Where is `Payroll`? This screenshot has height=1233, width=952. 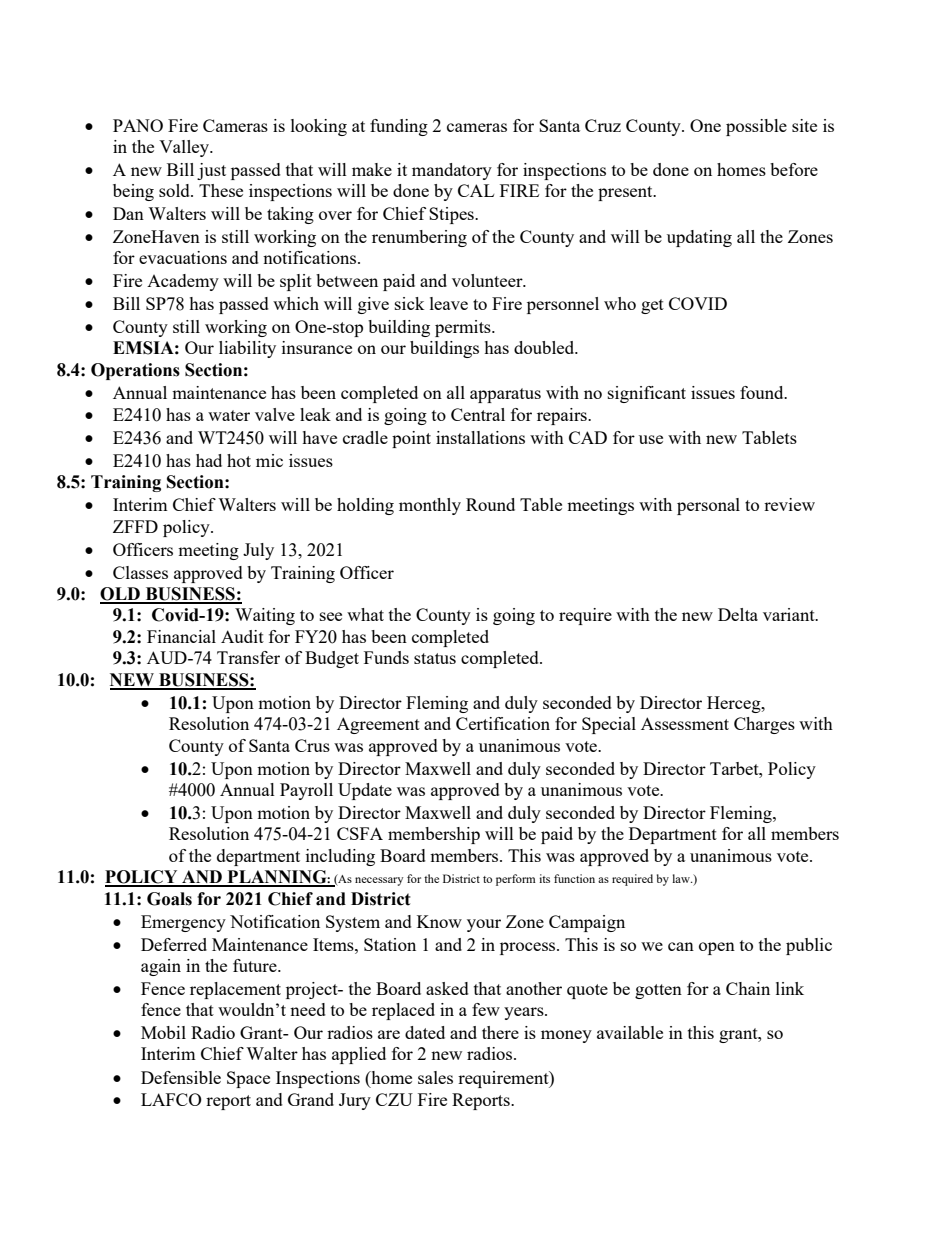 Payroll is located at coordinates (306, 791).
